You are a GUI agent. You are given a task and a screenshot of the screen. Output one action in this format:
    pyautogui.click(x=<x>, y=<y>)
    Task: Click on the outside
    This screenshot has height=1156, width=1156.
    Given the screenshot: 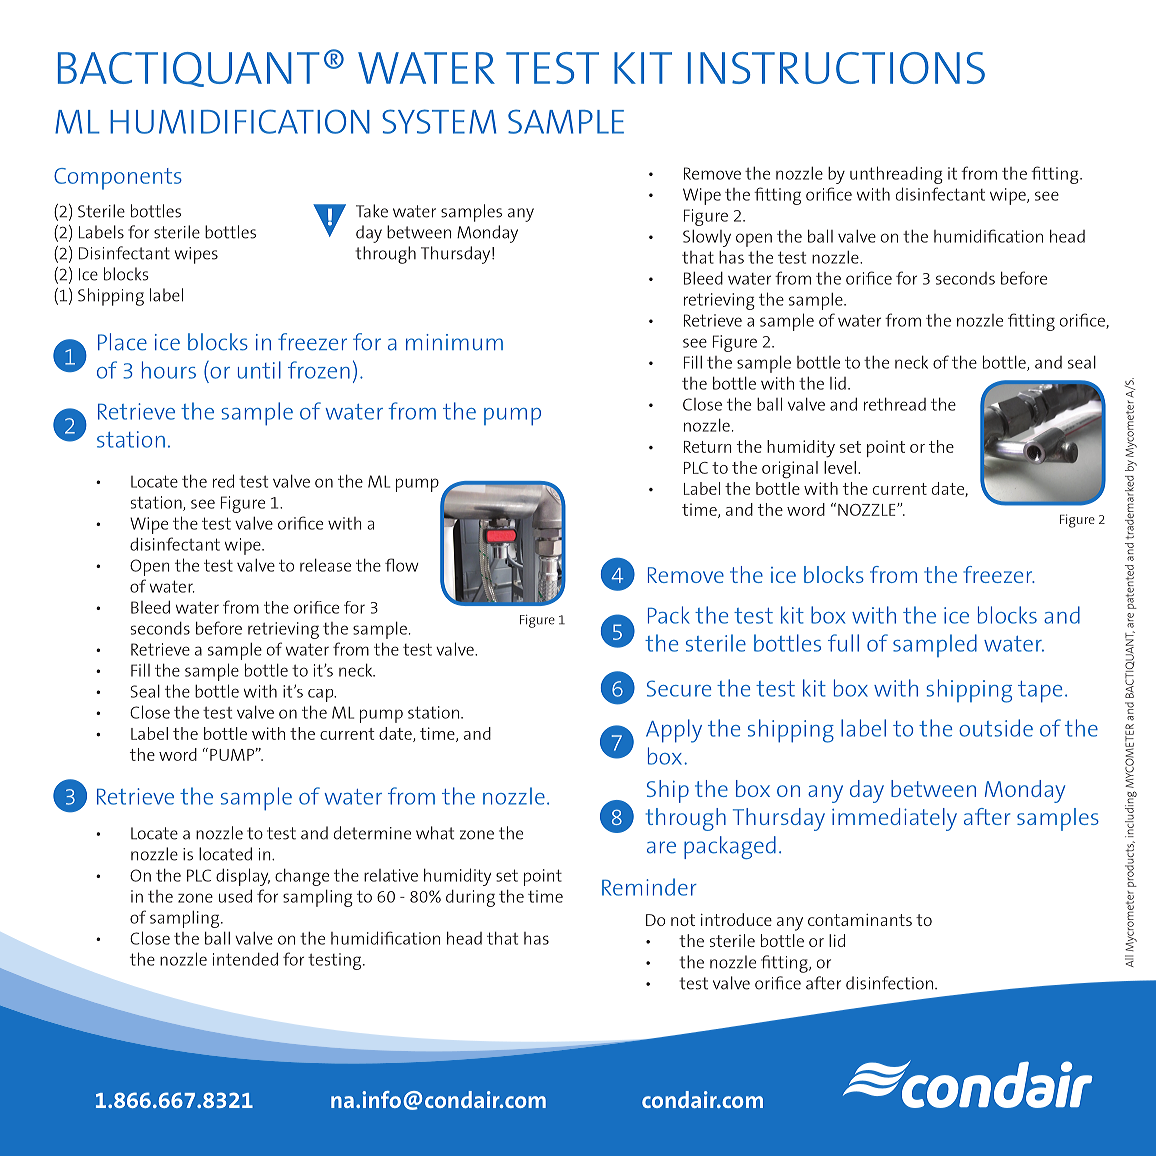 What is the action you would take?
    pyautogui.click(x=996, y=728)
